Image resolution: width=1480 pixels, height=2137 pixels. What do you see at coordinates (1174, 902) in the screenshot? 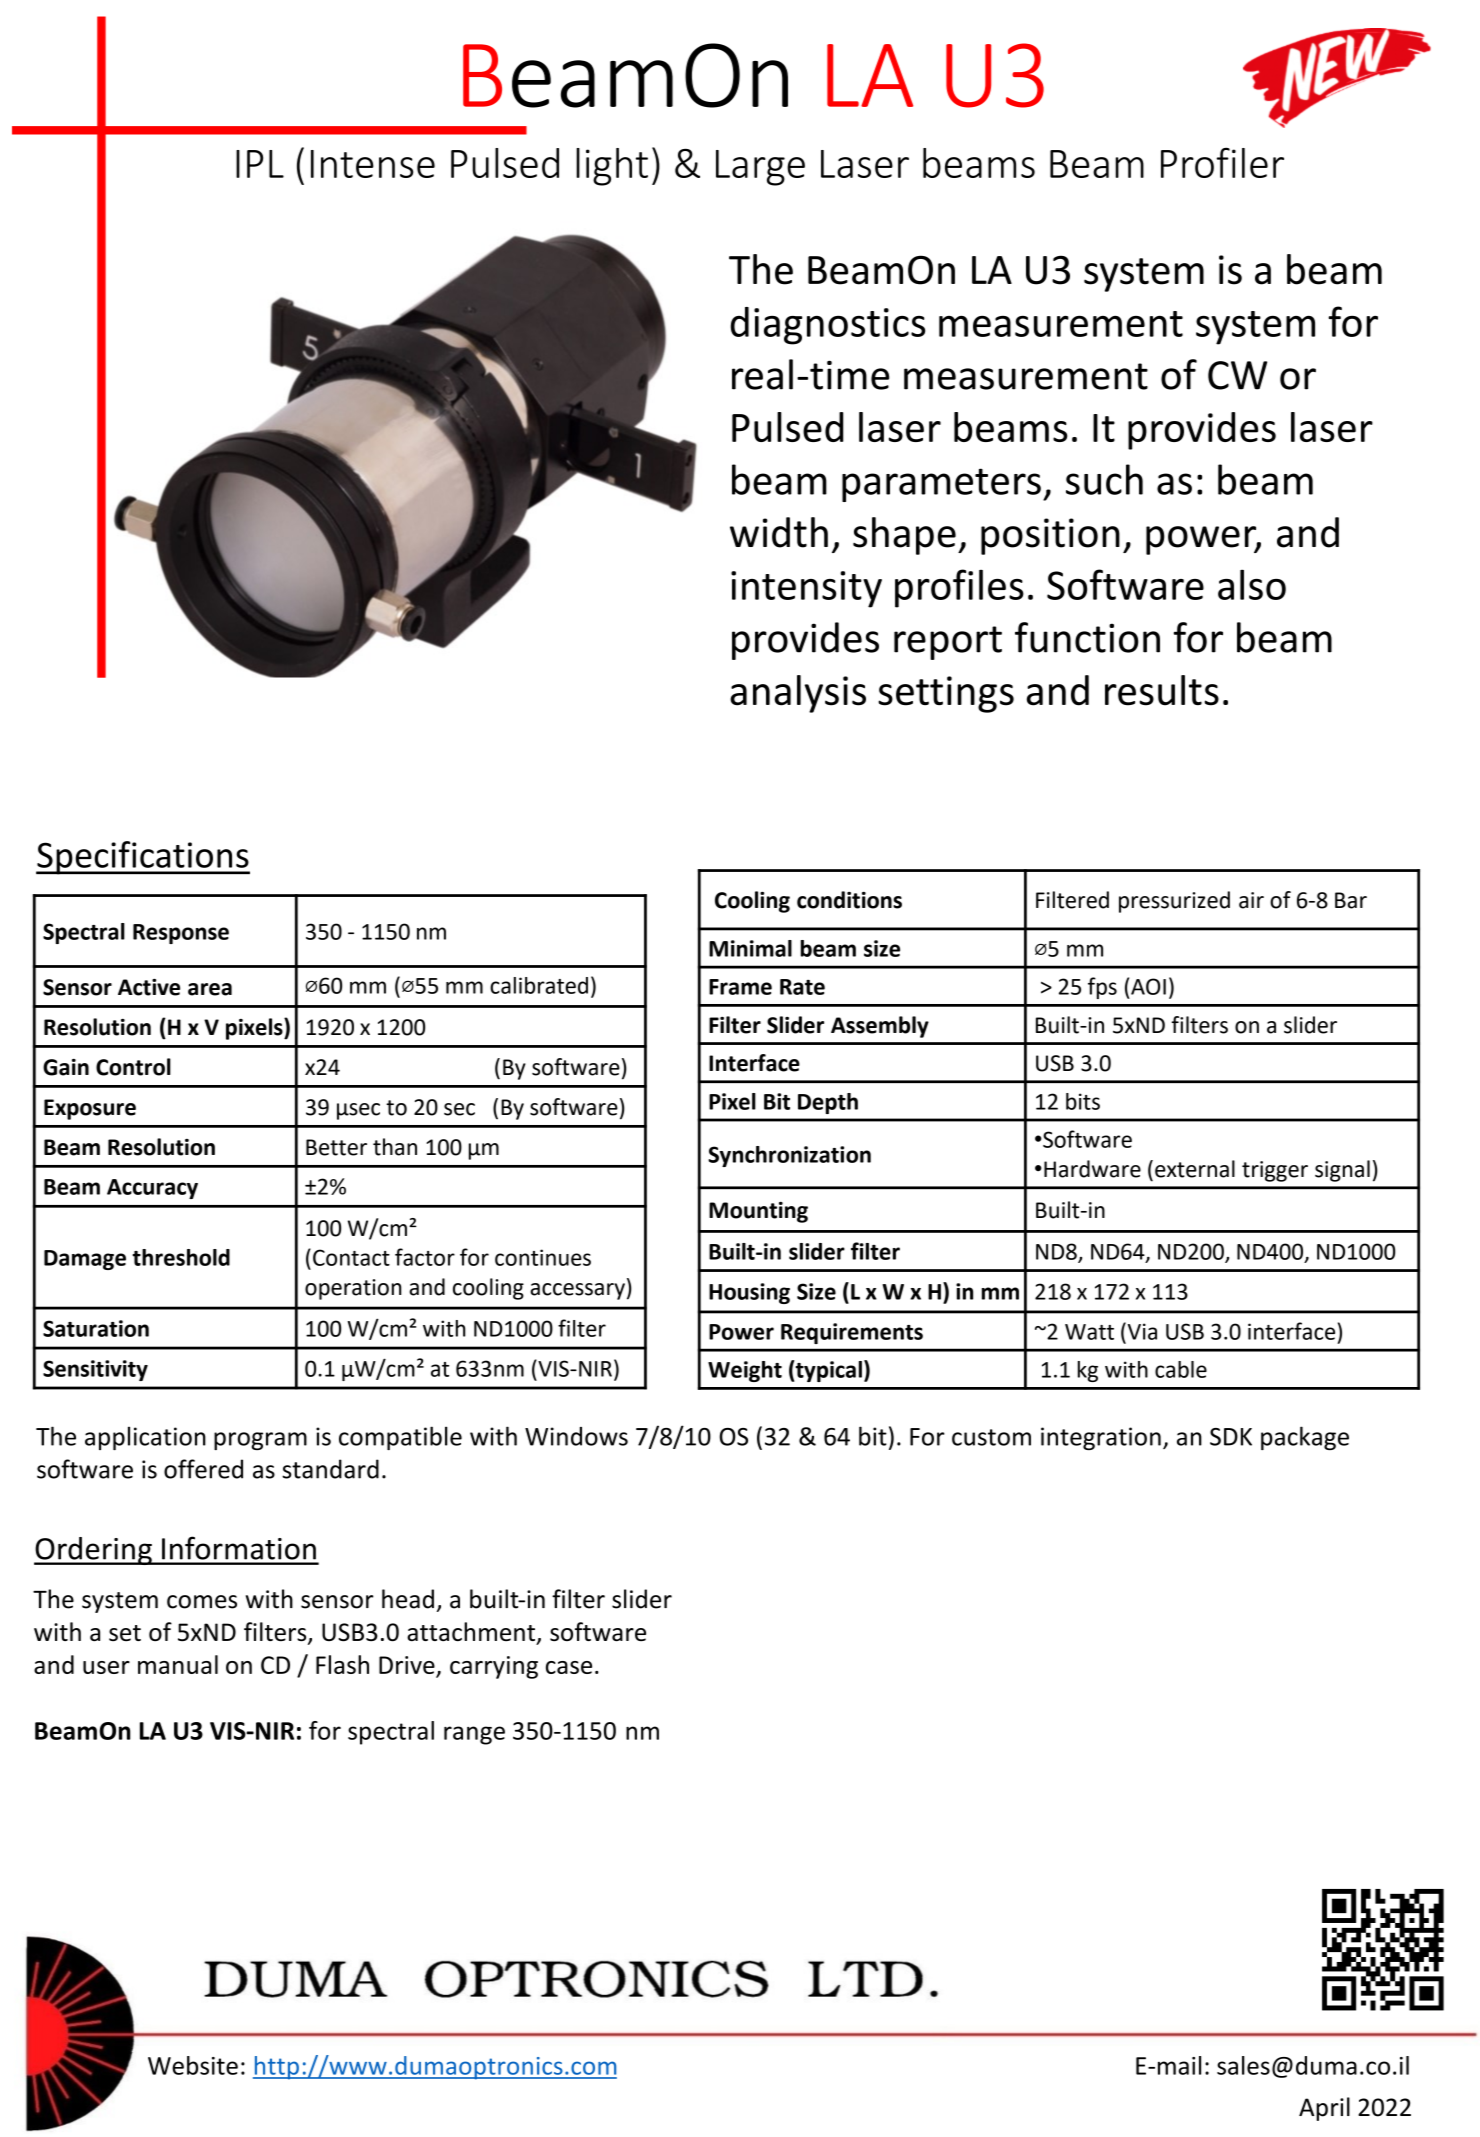
I see `pressurized` at bounding box center [1174, 902].
